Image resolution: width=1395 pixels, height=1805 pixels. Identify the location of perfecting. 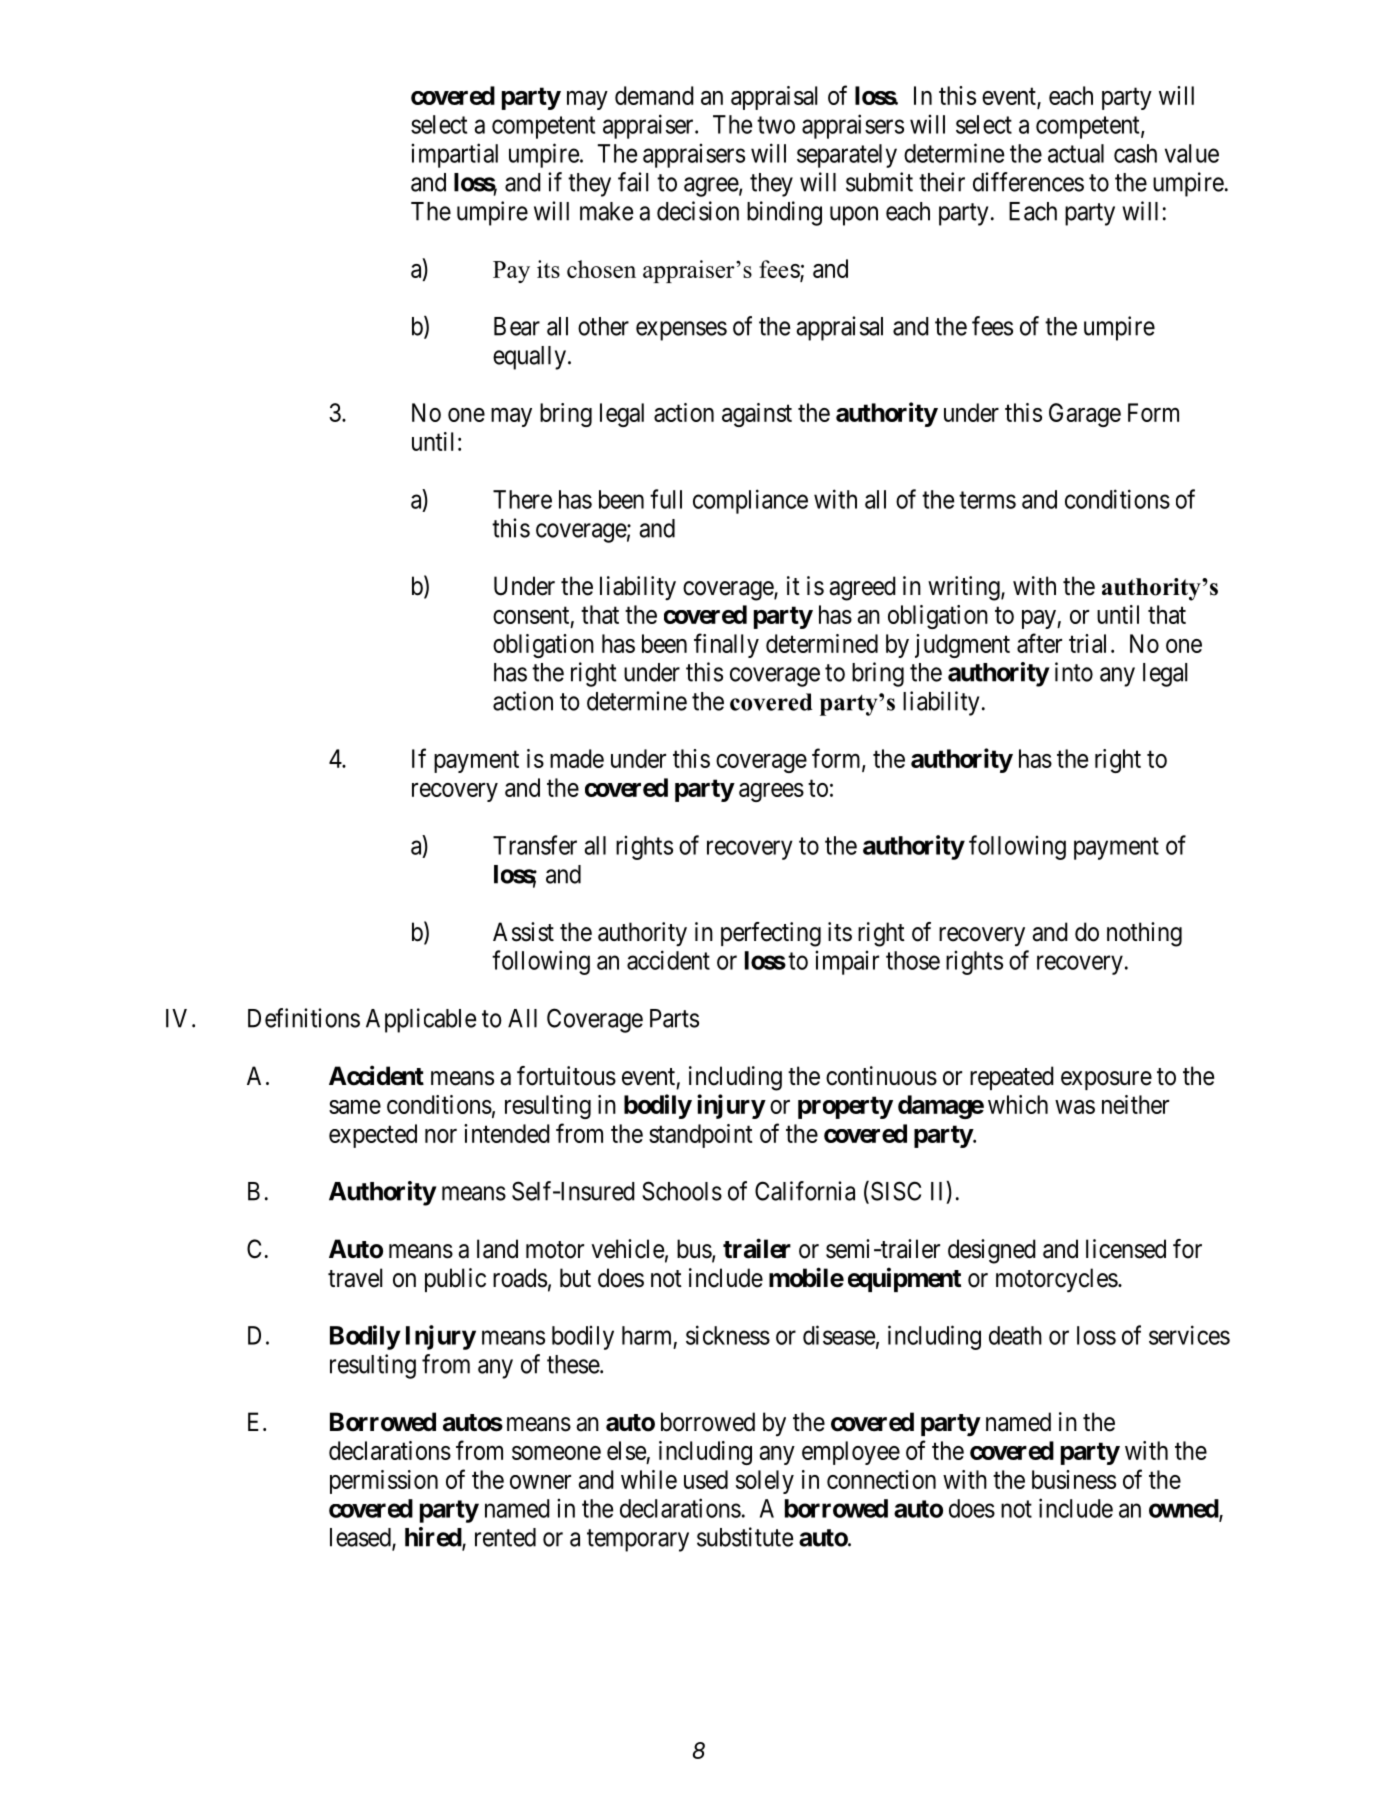
(771, 934).
